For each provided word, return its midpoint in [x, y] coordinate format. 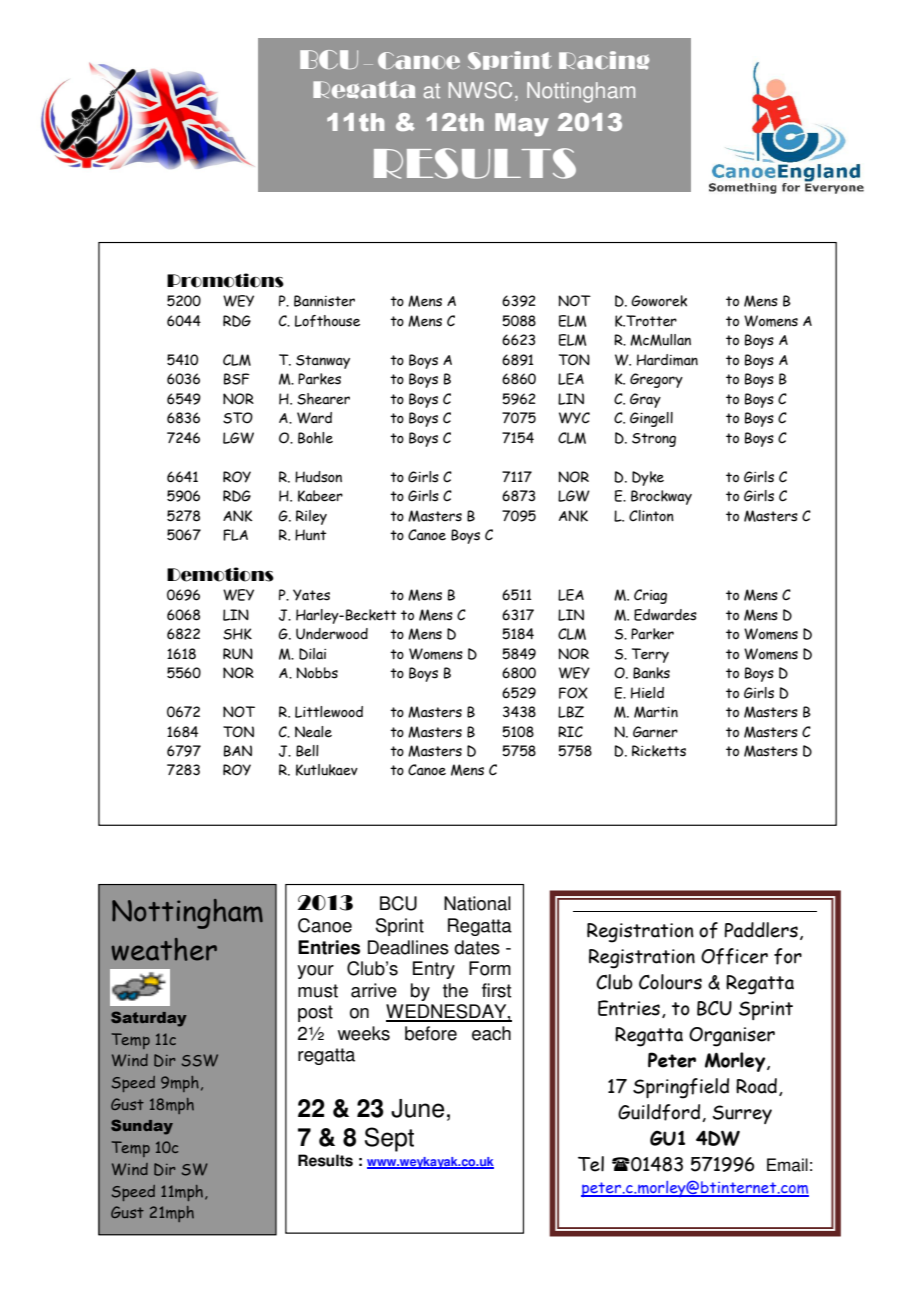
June [417, 1108]
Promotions [225, 280]
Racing [604, 60]
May [522, 124]
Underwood [332, 634]
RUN [238, 654]
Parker [652, 634]
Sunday [142, 1127]
